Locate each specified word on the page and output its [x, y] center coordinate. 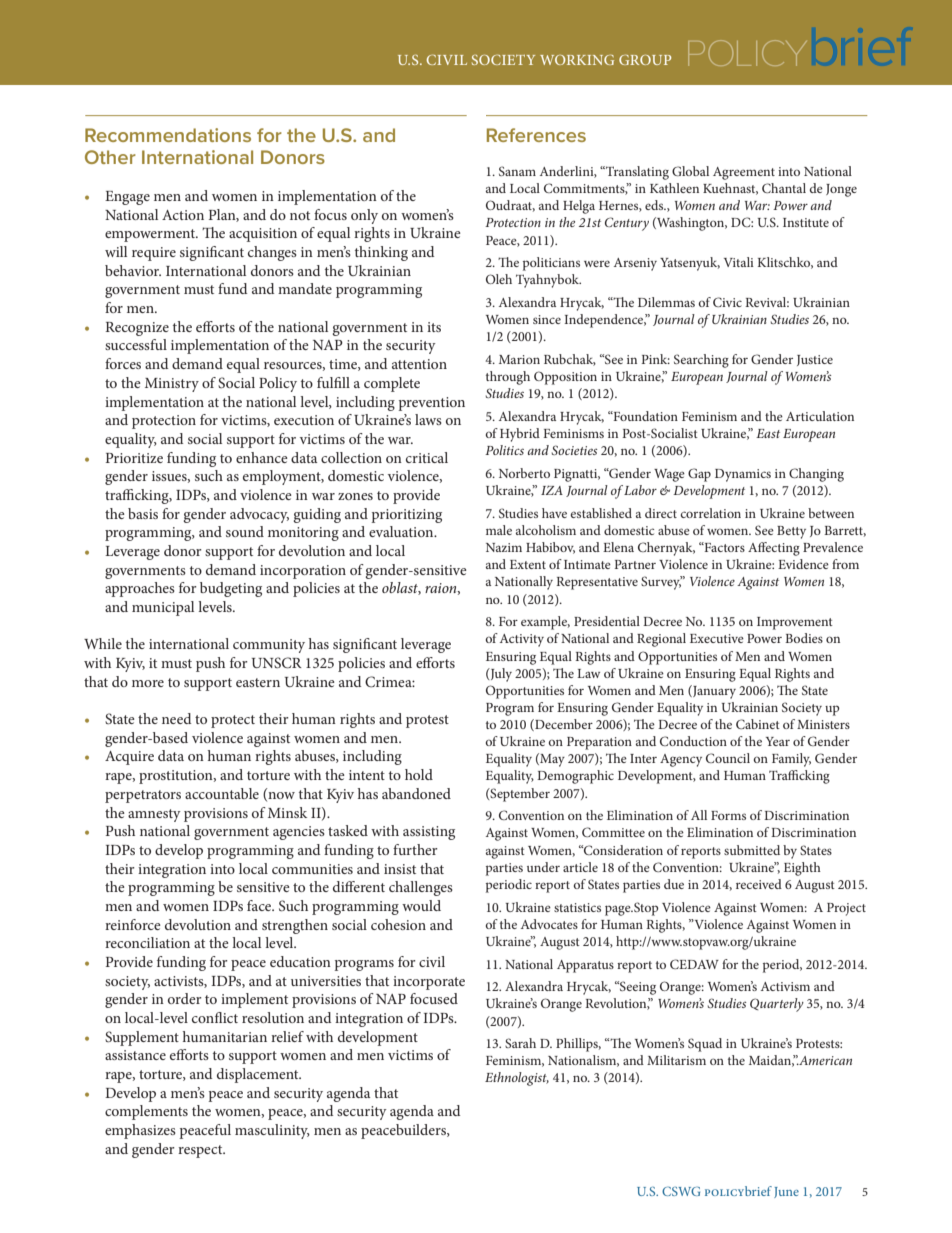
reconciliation [147, 942]
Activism [785, 986]
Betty [791, 532]
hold [419, 774]
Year [778, 741]
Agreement [744, 173]
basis [143, 513]
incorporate [429, 983]
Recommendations [168, 135]
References [536, 135]
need [176, 718]
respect [201, 1151]
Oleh [499, 279]
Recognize [137, 329]
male [499, 530]
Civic [727, 302]
